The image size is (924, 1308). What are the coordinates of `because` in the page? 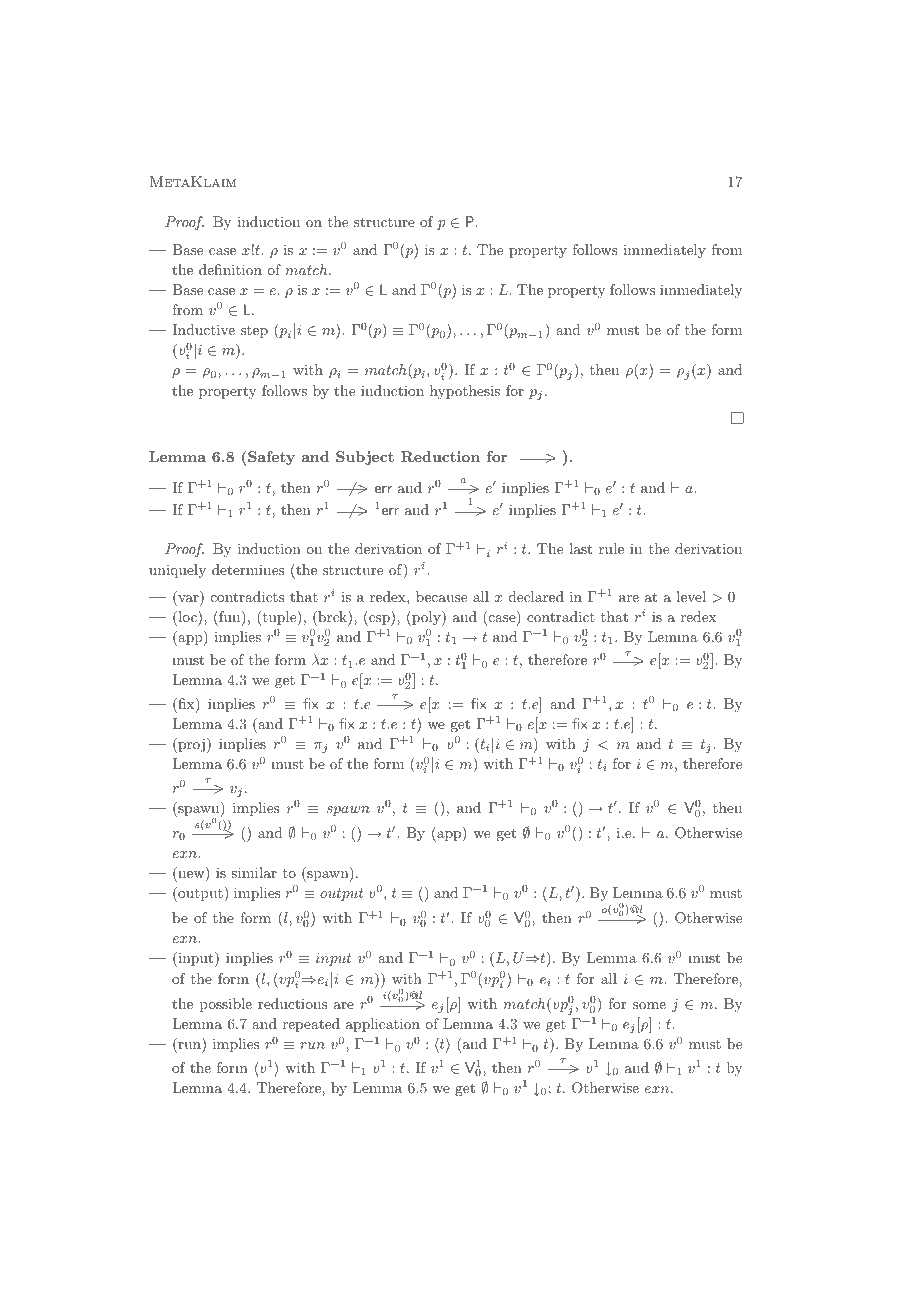 It's located at (441, 596).
